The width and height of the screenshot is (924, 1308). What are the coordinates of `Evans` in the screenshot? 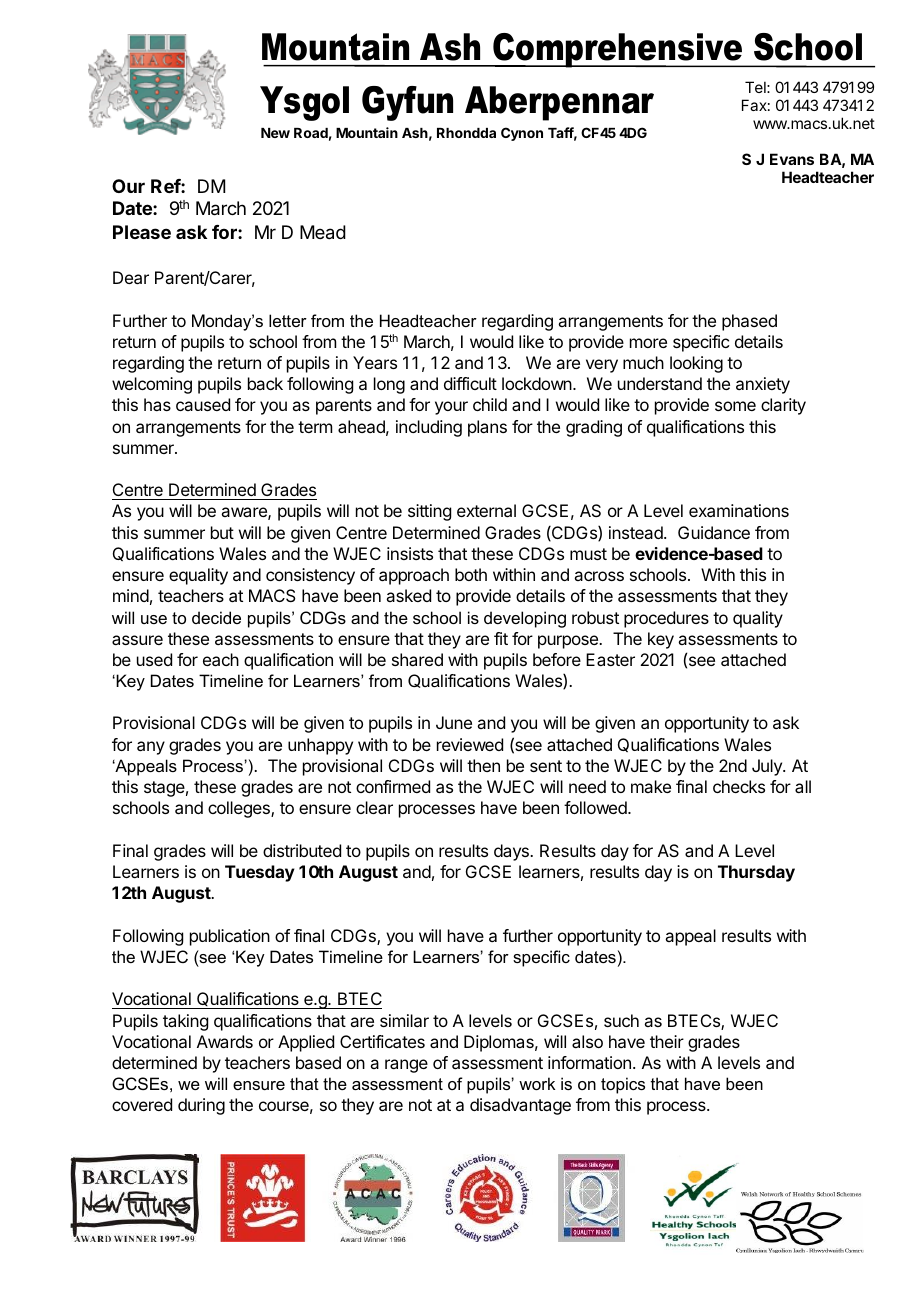 It's located at (792, 159).
